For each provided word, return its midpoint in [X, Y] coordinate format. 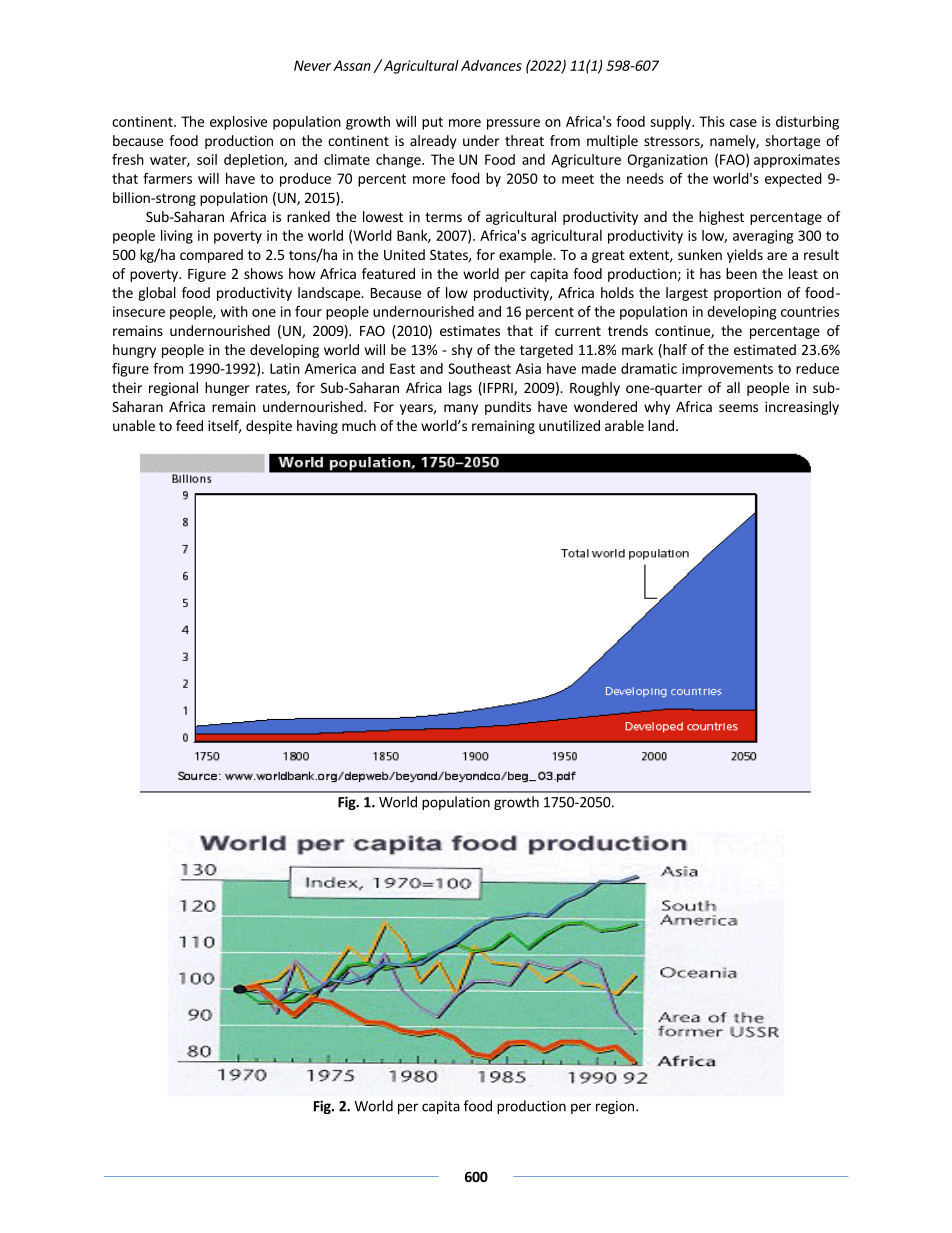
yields [745, 256]
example [526, 256]
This [712, 121]
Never [312, 65]
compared [211, 256]
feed [189, 425]
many [461, 409]
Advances [491, 65]
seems [738, 408]
